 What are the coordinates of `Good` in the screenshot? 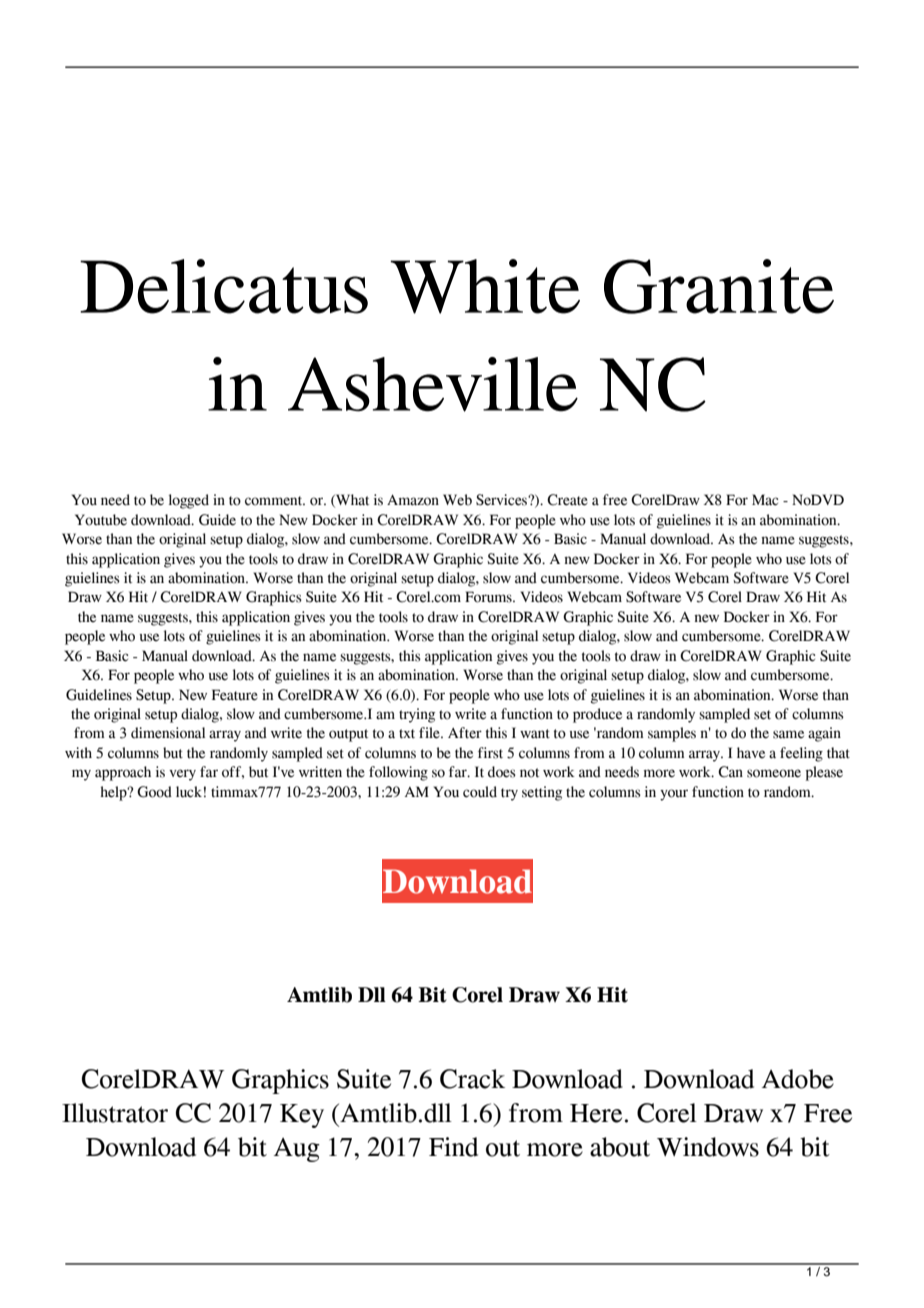 It's located at (154, 792).
